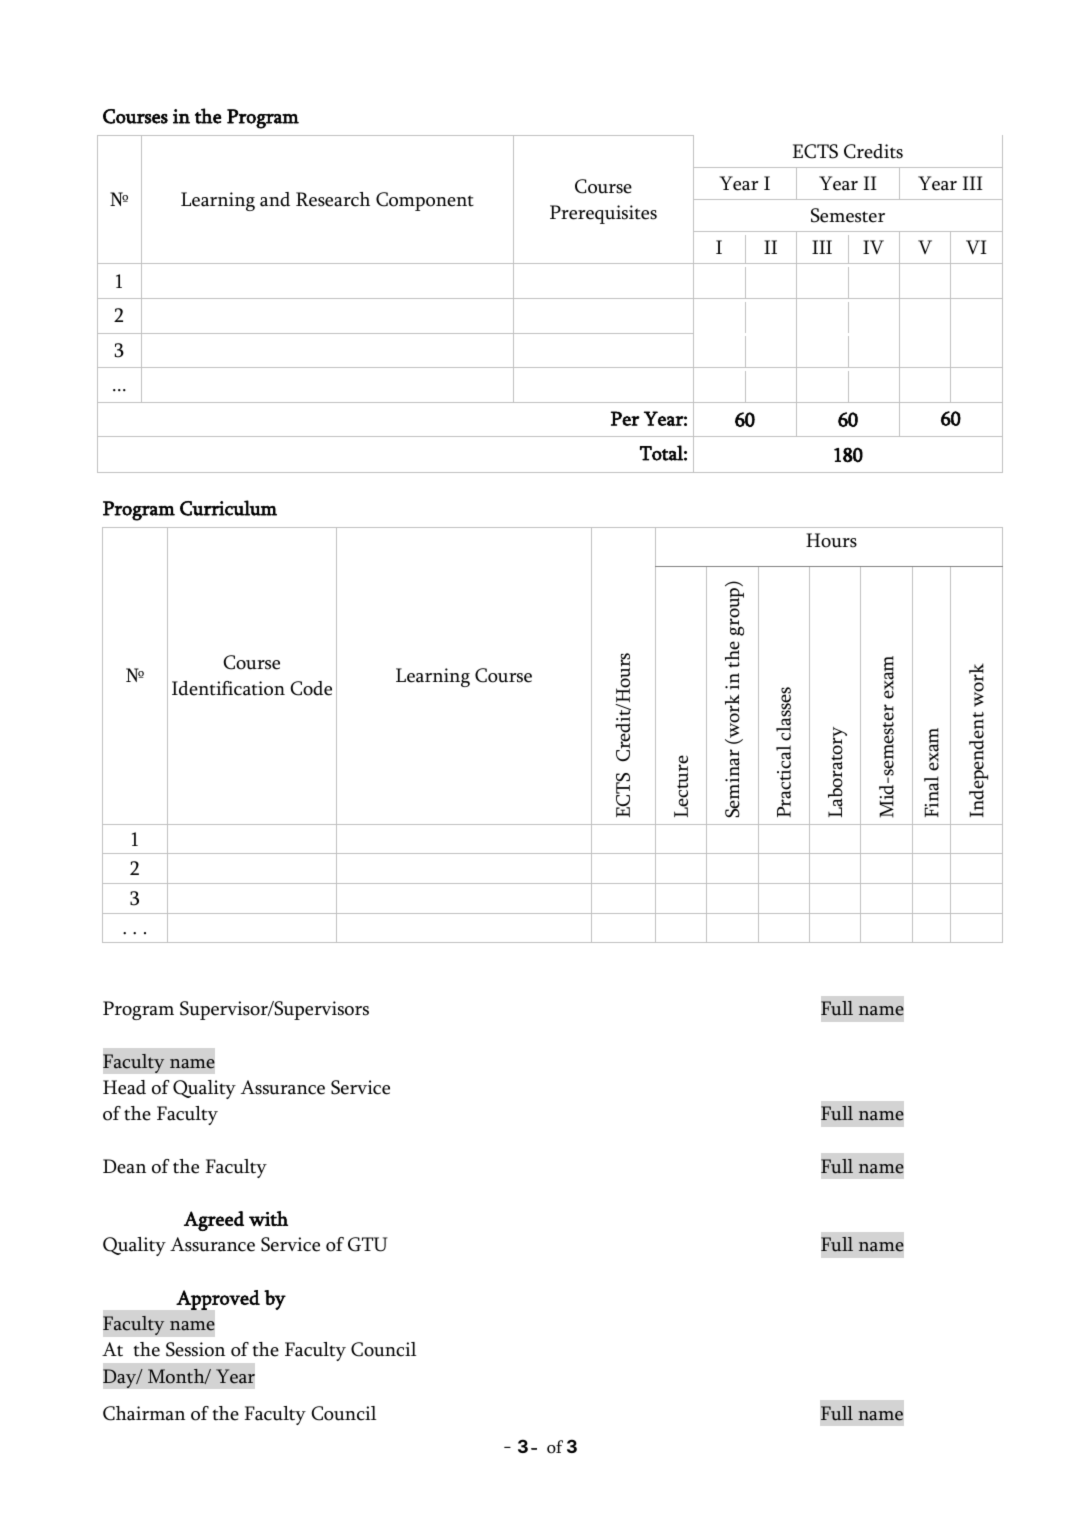 This screenshot has height=1525, width=1079. I want to click on with, so click(268, 1218).
